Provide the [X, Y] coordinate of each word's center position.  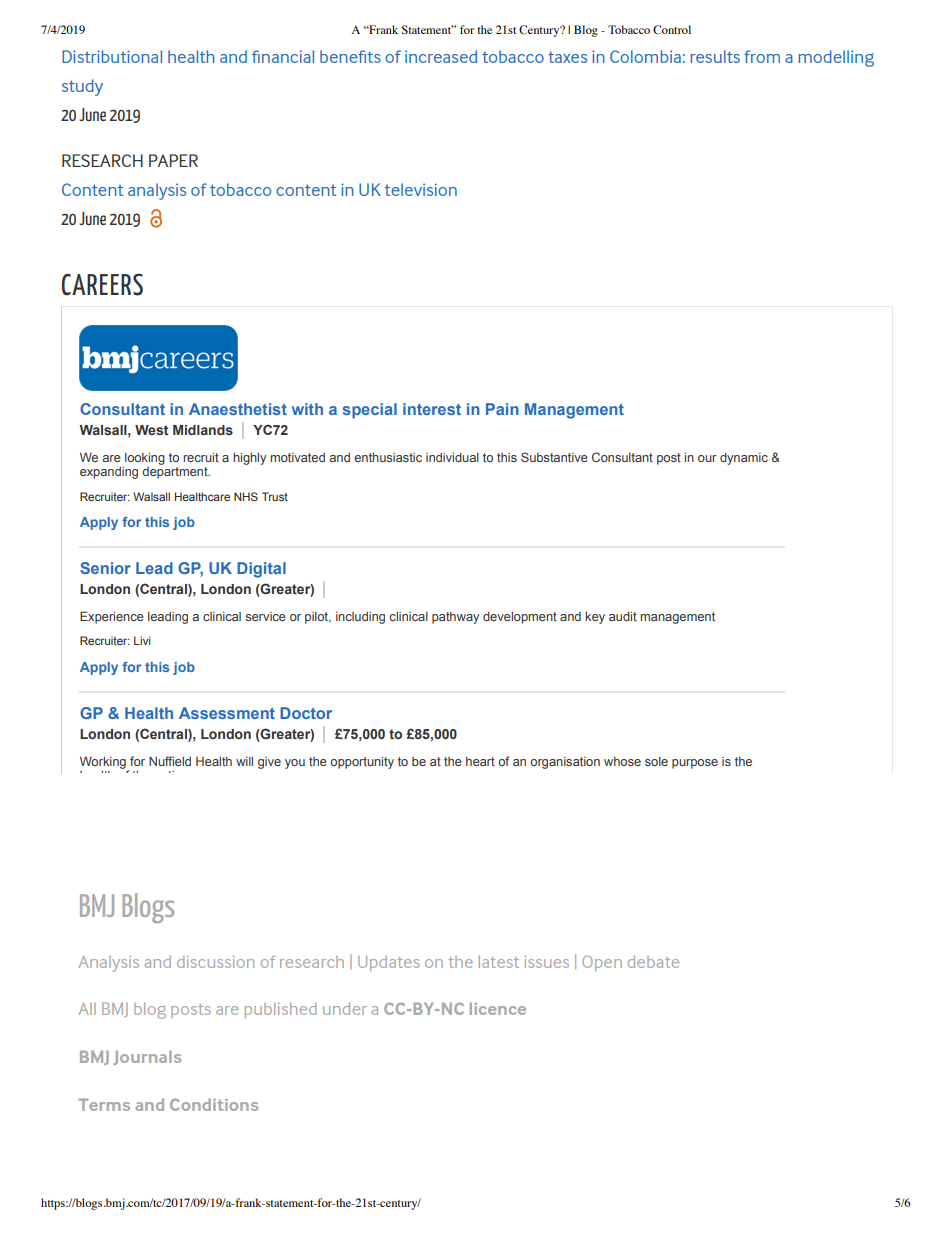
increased [441, 56]
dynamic [744, 459]
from [762, 56]
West [151, 430]
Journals [147, 1057]
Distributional [112, 56]
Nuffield [170, 761]
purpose [695, 764]
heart [480, 761]
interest [432, 409]
